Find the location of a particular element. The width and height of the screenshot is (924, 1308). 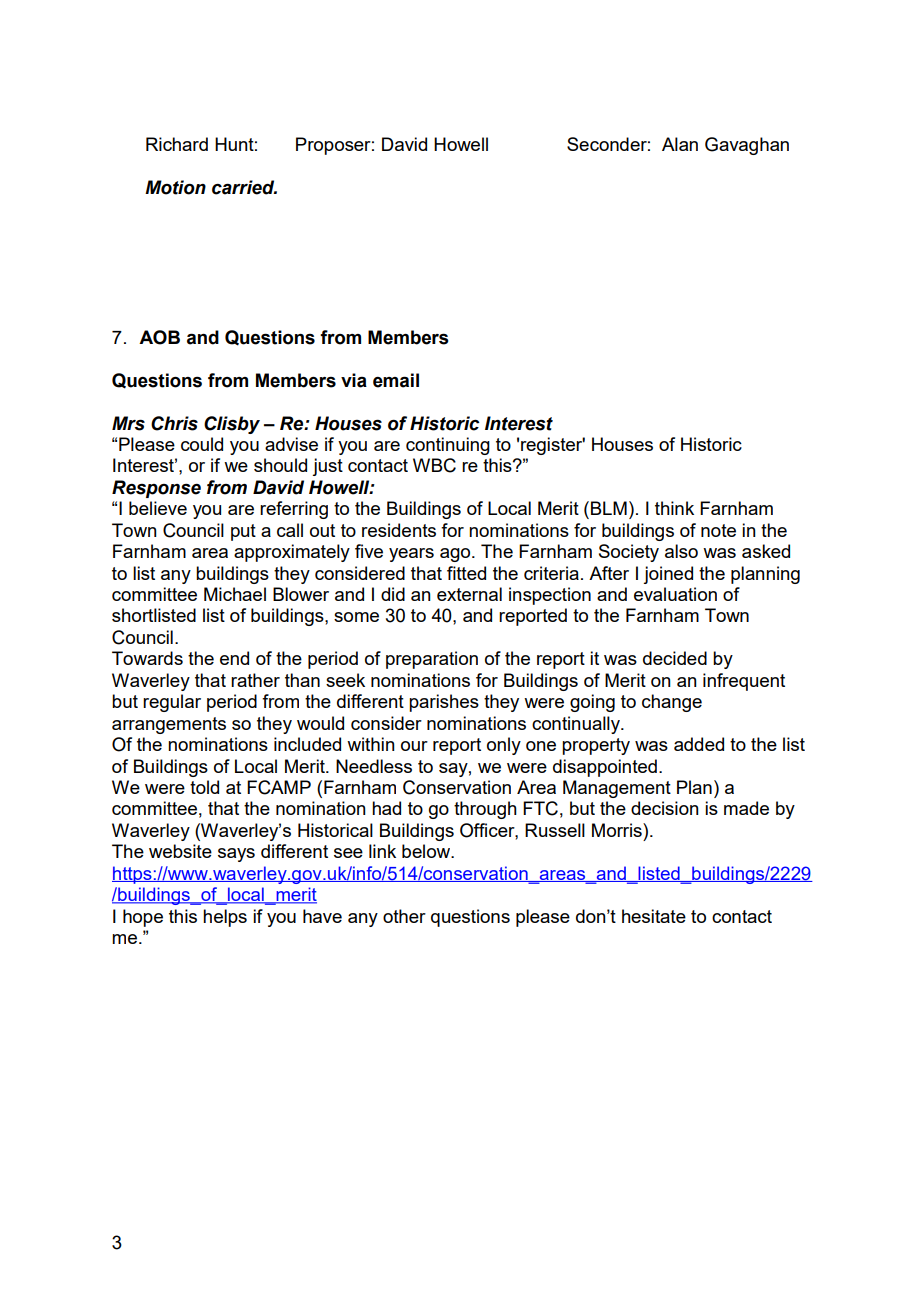

note is located at coordinates (718, 530).
